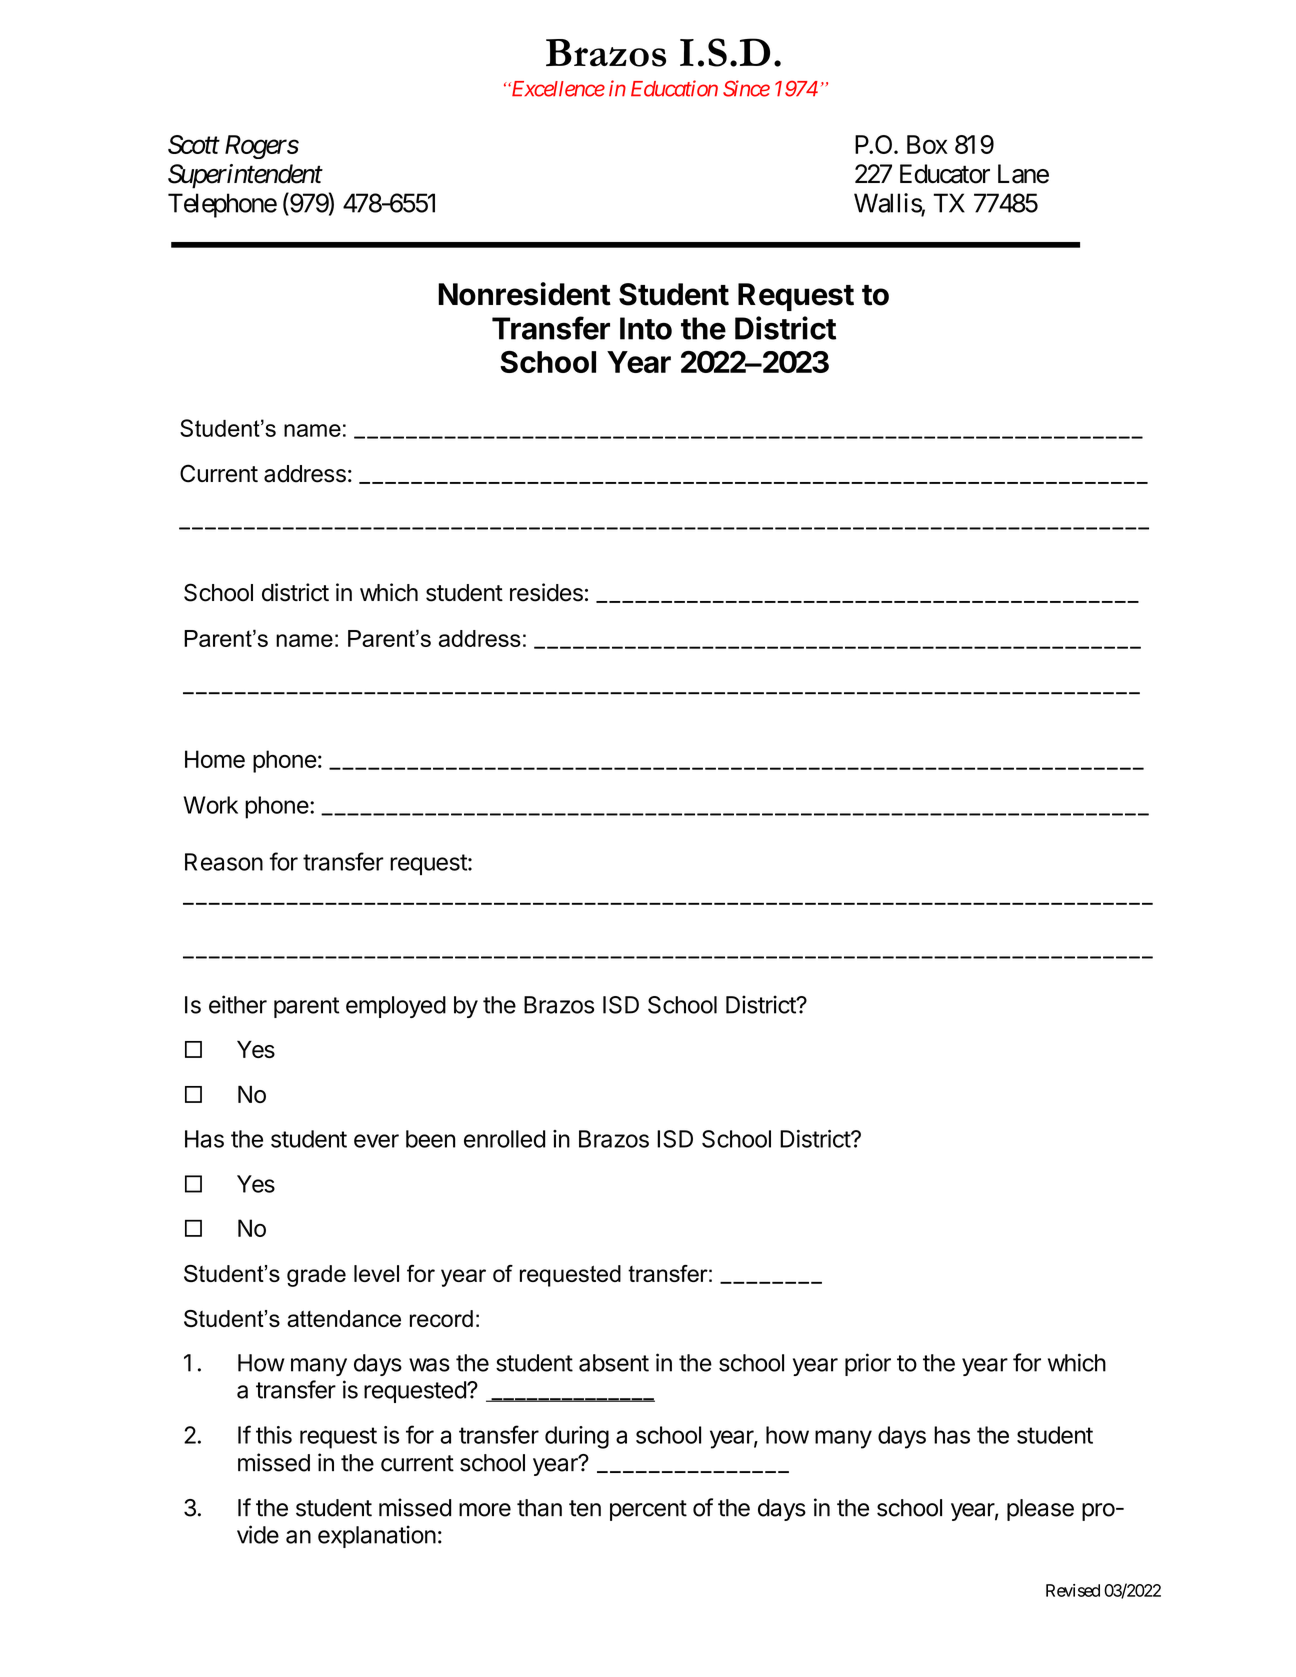 Image resolution: width=1296 pixels, height=1677 pixels. What do you see at coordinates (927, 144) in the page?
I see `Box` at bounding box center [927, 144].
